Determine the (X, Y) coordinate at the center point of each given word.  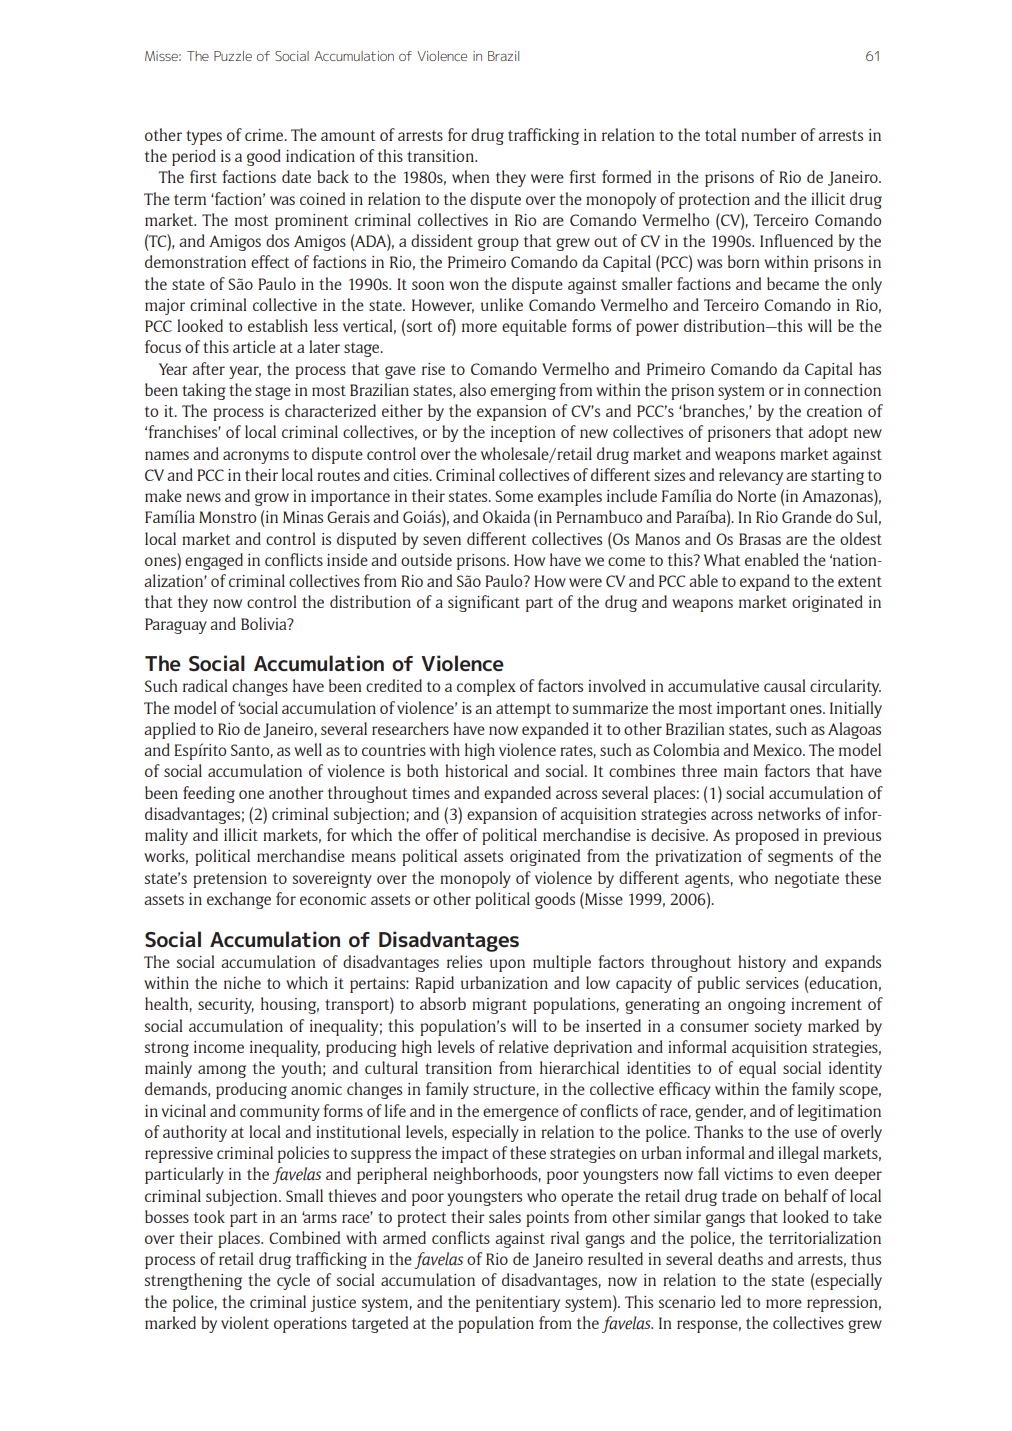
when (470, 176)
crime (265, 135)
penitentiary (518, 1304)
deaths (740, 1258)
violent (245, 1322)
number (769, 134)
